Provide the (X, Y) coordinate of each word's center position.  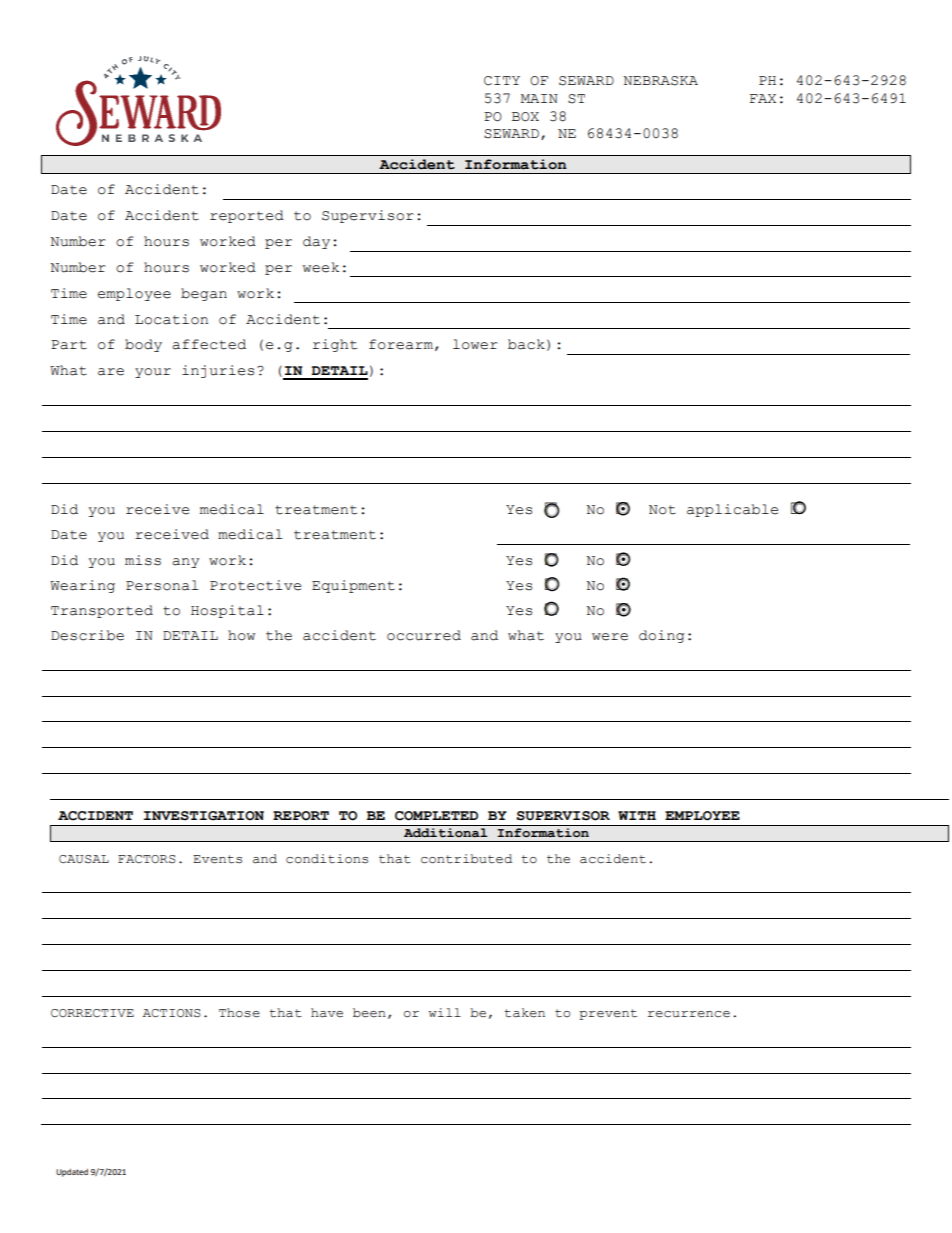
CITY (502, 81)
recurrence (689, 1014)
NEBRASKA (660, 81)
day (316, 242)
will (445, 1012)
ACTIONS (172, 1013)
